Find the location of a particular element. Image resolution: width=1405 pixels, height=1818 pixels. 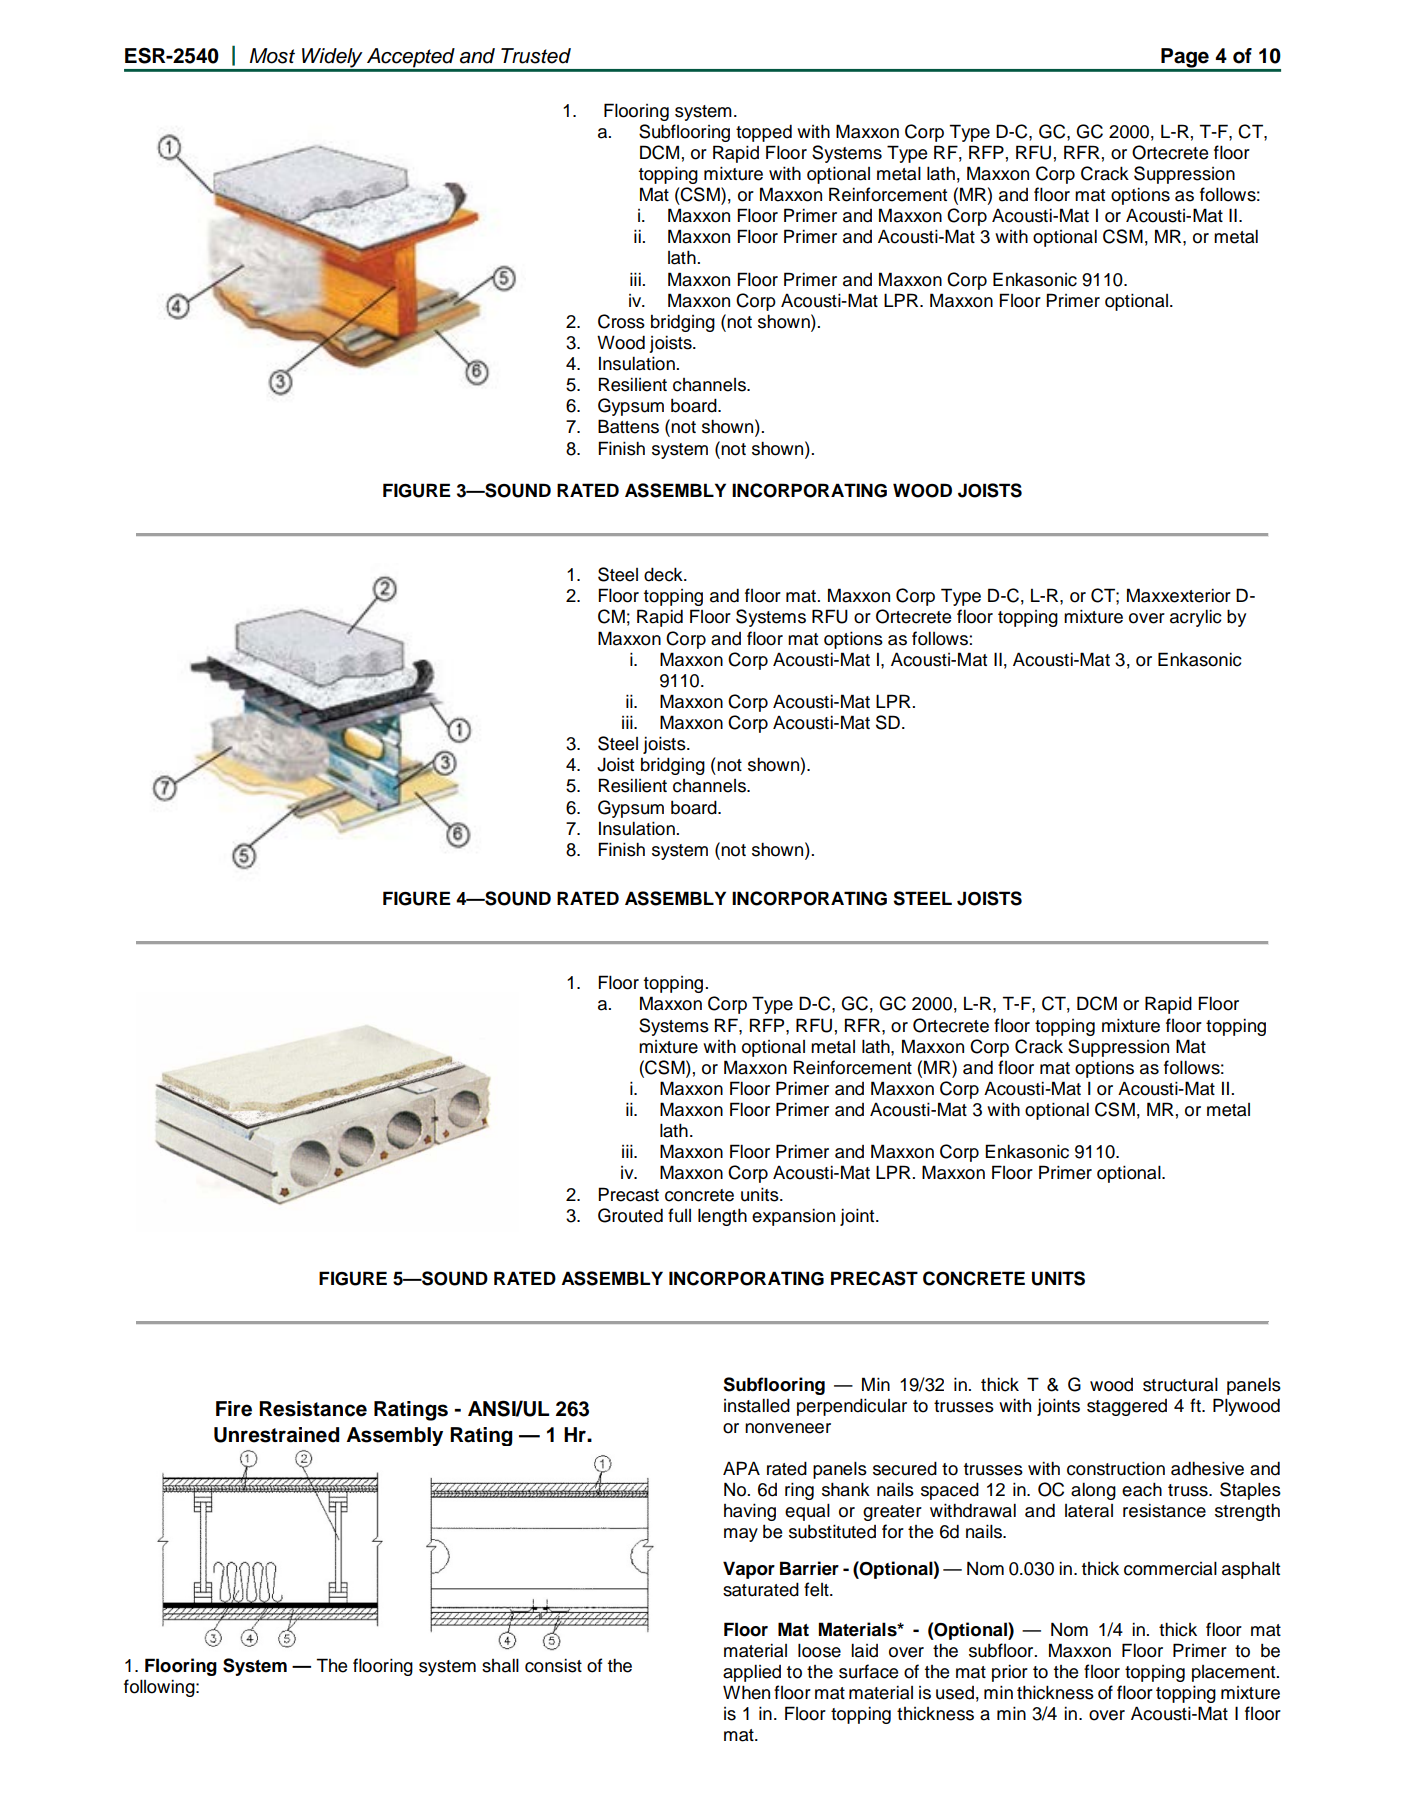

Cross is located at coordinates (621, 321).
